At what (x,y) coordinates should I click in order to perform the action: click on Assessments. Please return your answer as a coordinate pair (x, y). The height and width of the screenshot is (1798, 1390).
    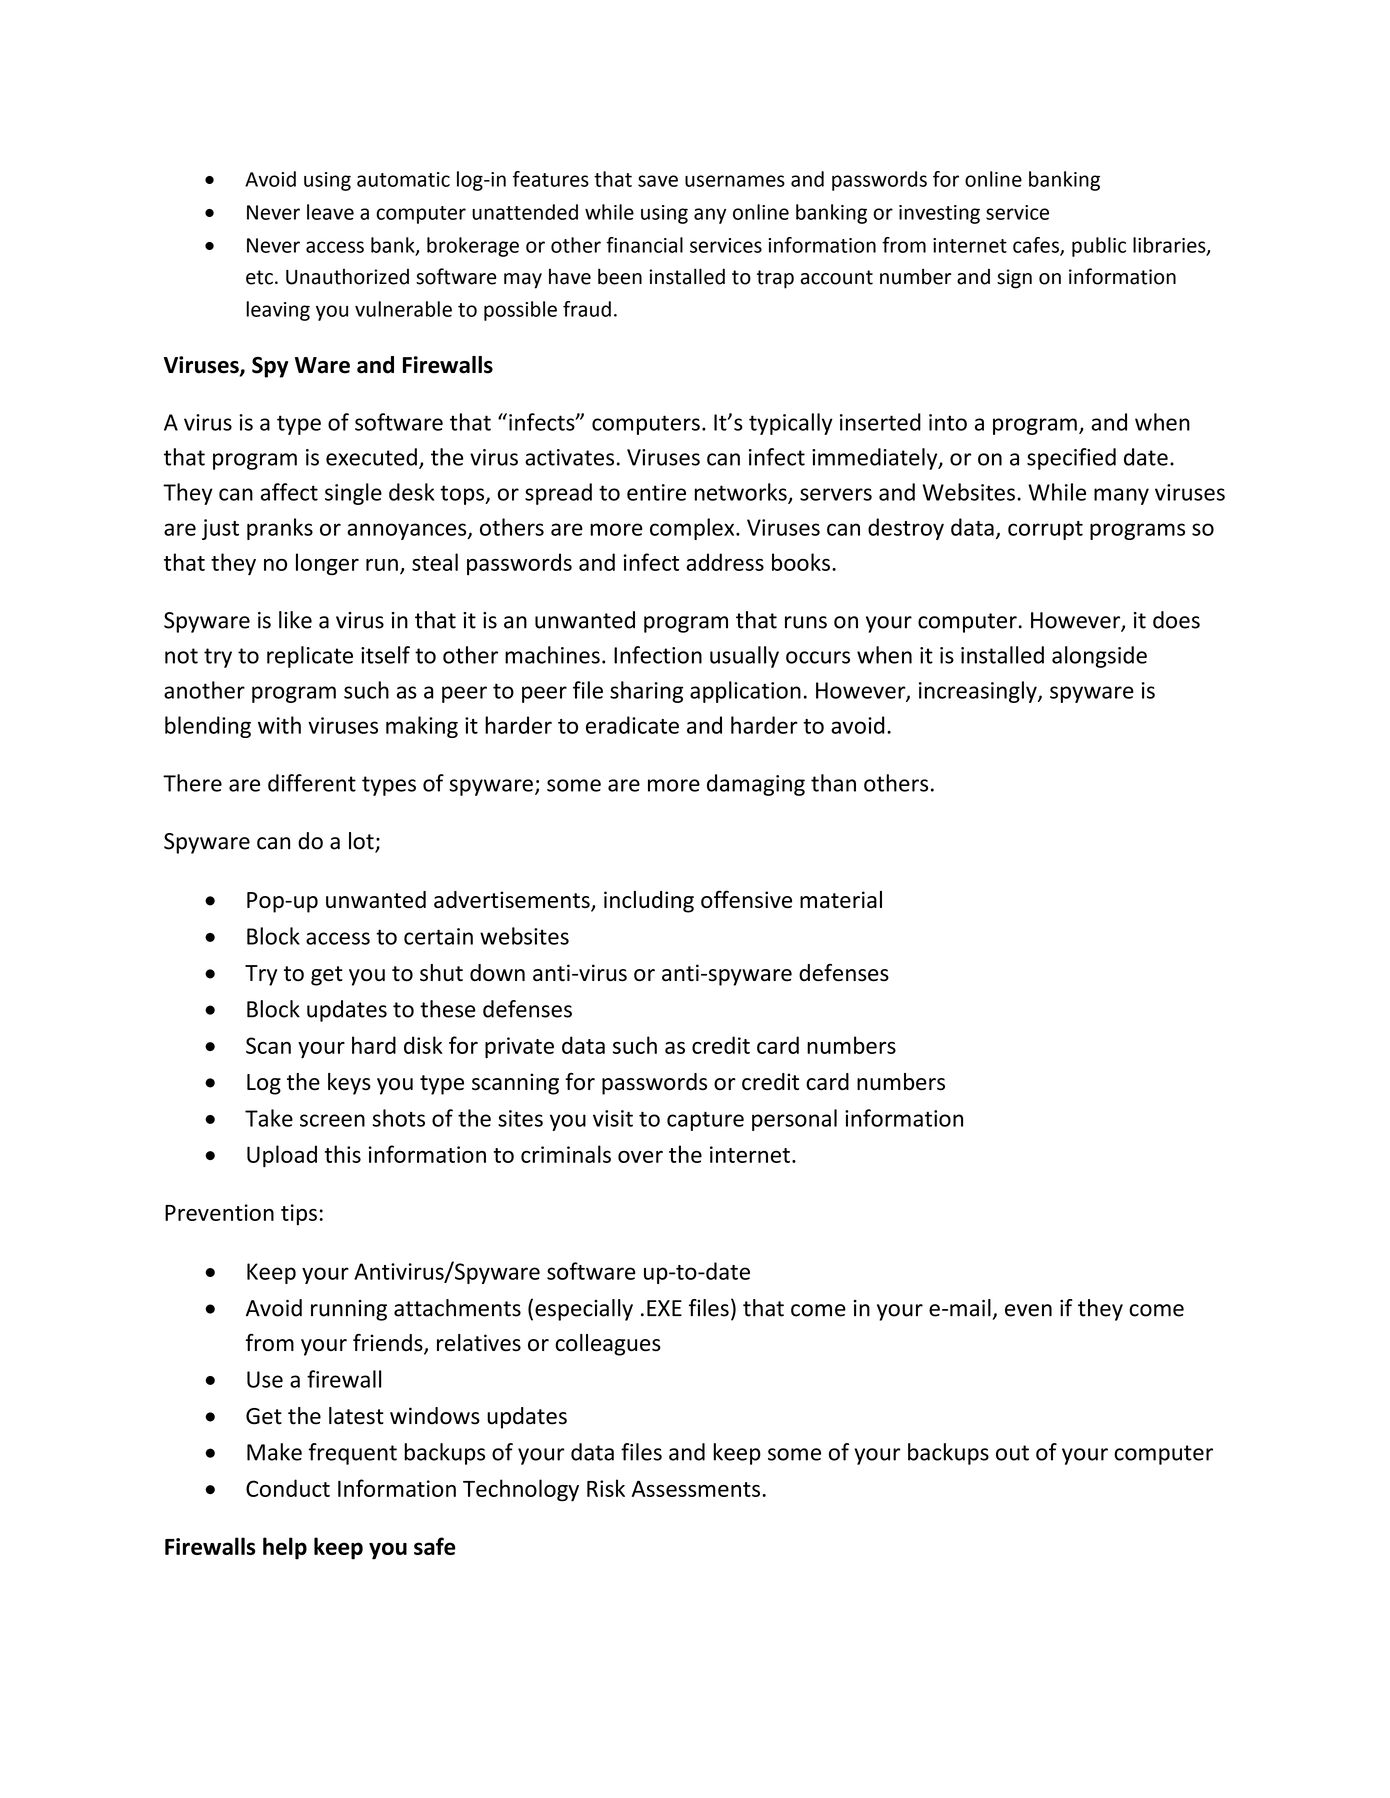
    Looking at the image, I should click on (696, 1488).
